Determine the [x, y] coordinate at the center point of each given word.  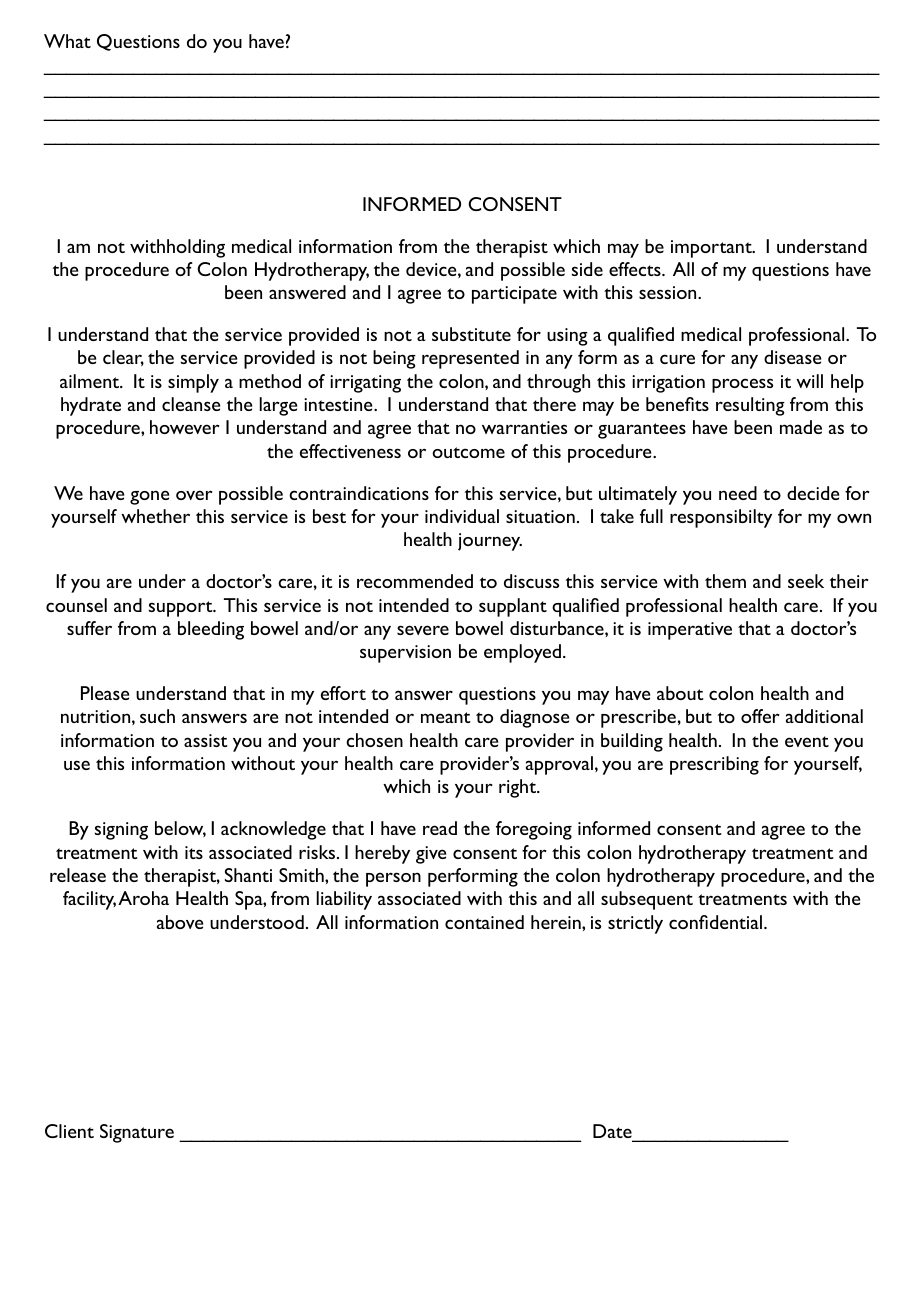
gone [149, 497]
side [587, 269]
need [738, 493]
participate [514, 295]
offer [760, 716]
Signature [137, 1133]
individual [462, 516]
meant [446, 717]
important [712, 249]
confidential [715, 922]
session [669, 292]
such [157, 716]
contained [484, 922]
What [67, 41]
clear [123, 358]
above [180, 922]
